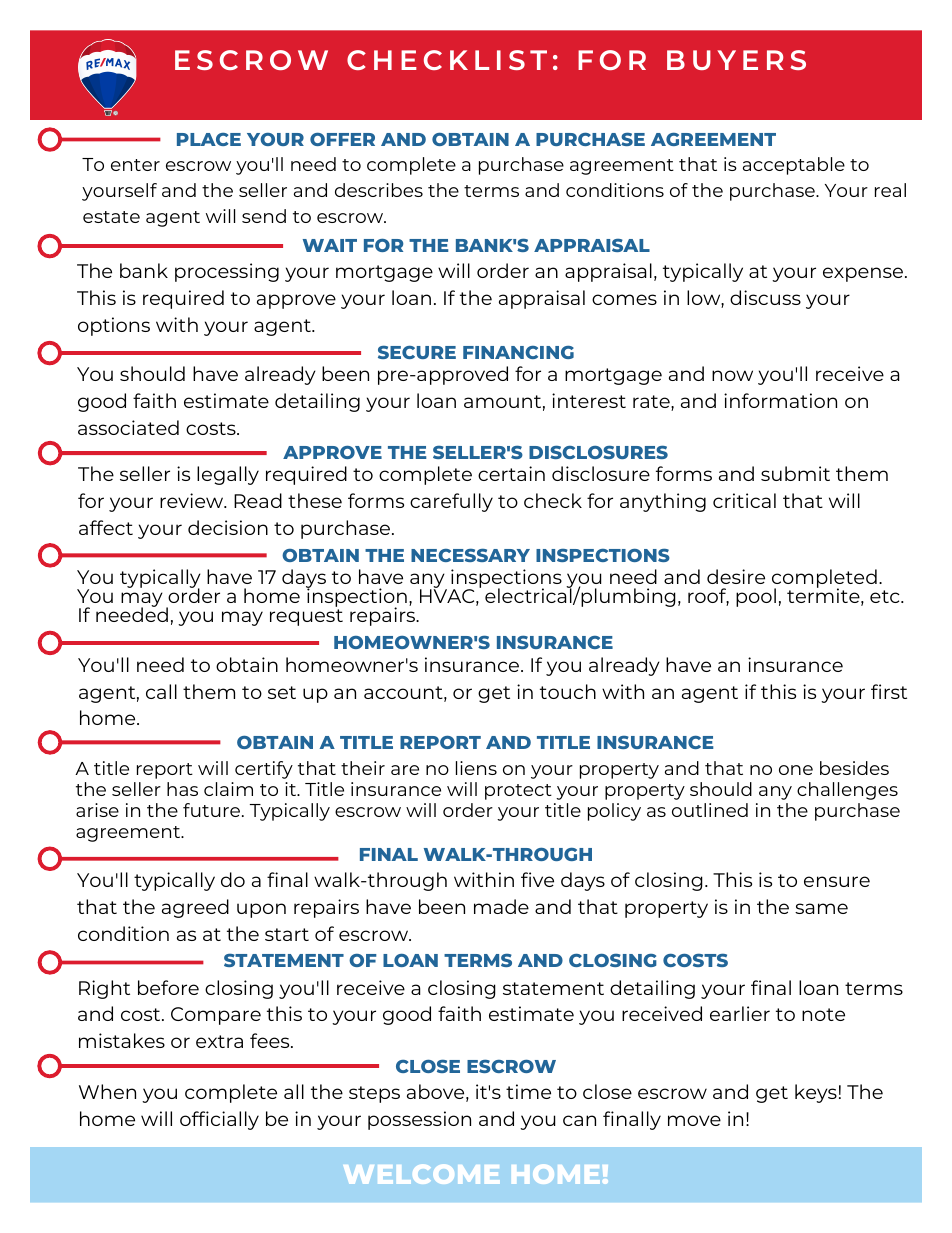  What do you see at coordinates (306, 617) in the screenshot?
I see `request` at bounding box center [306, 617].
